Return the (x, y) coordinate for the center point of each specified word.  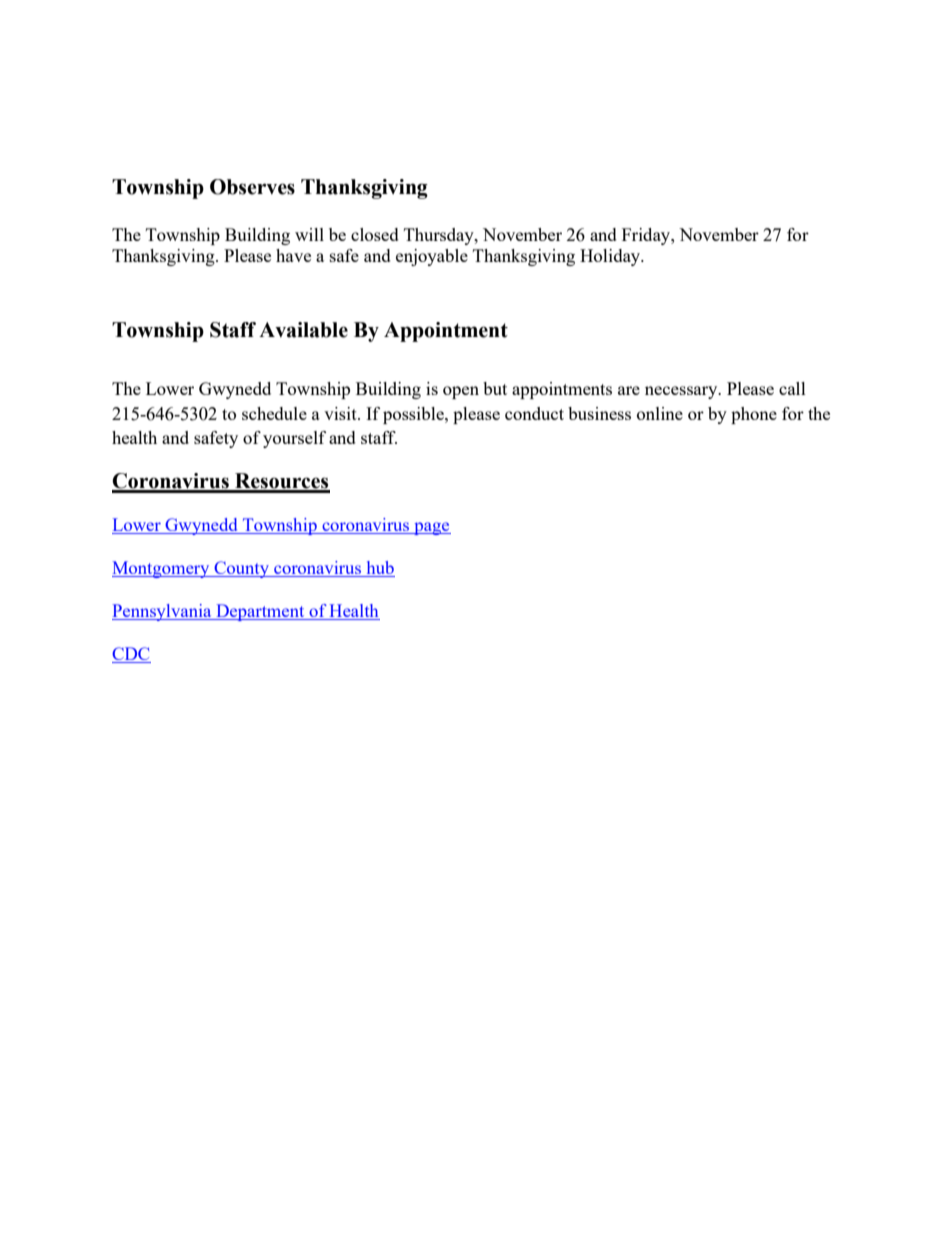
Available (303, 330)
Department (260, 612)
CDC (131, 655)
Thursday (440, 236)
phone (754, 415)
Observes (252, 187)
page (431, 528)
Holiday (611, 257)
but (495, 388)
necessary (682, 392)
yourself (294, 439)
